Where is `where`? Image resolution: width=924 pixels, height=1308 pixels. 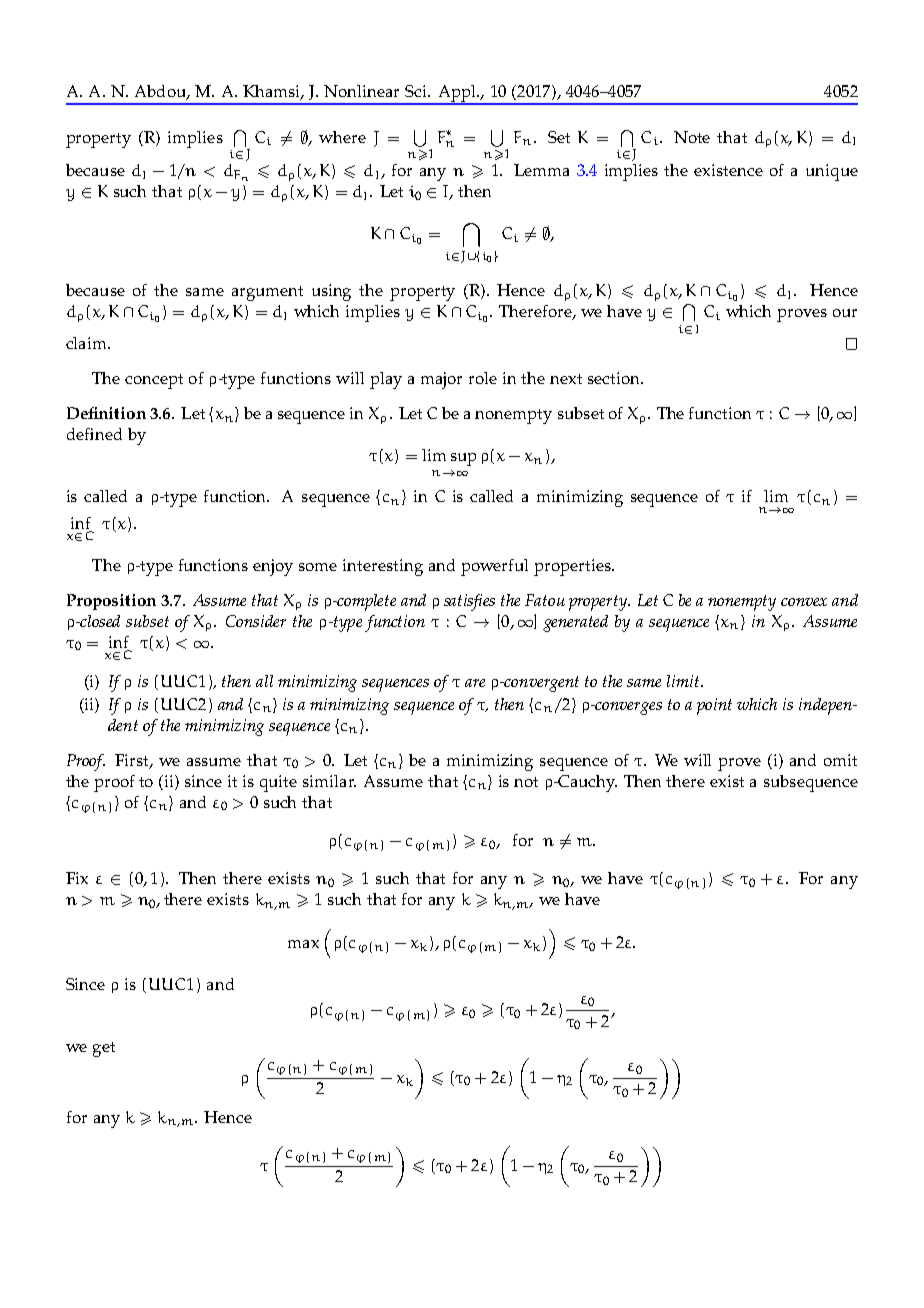
where is located at coordinates (342, 137).
